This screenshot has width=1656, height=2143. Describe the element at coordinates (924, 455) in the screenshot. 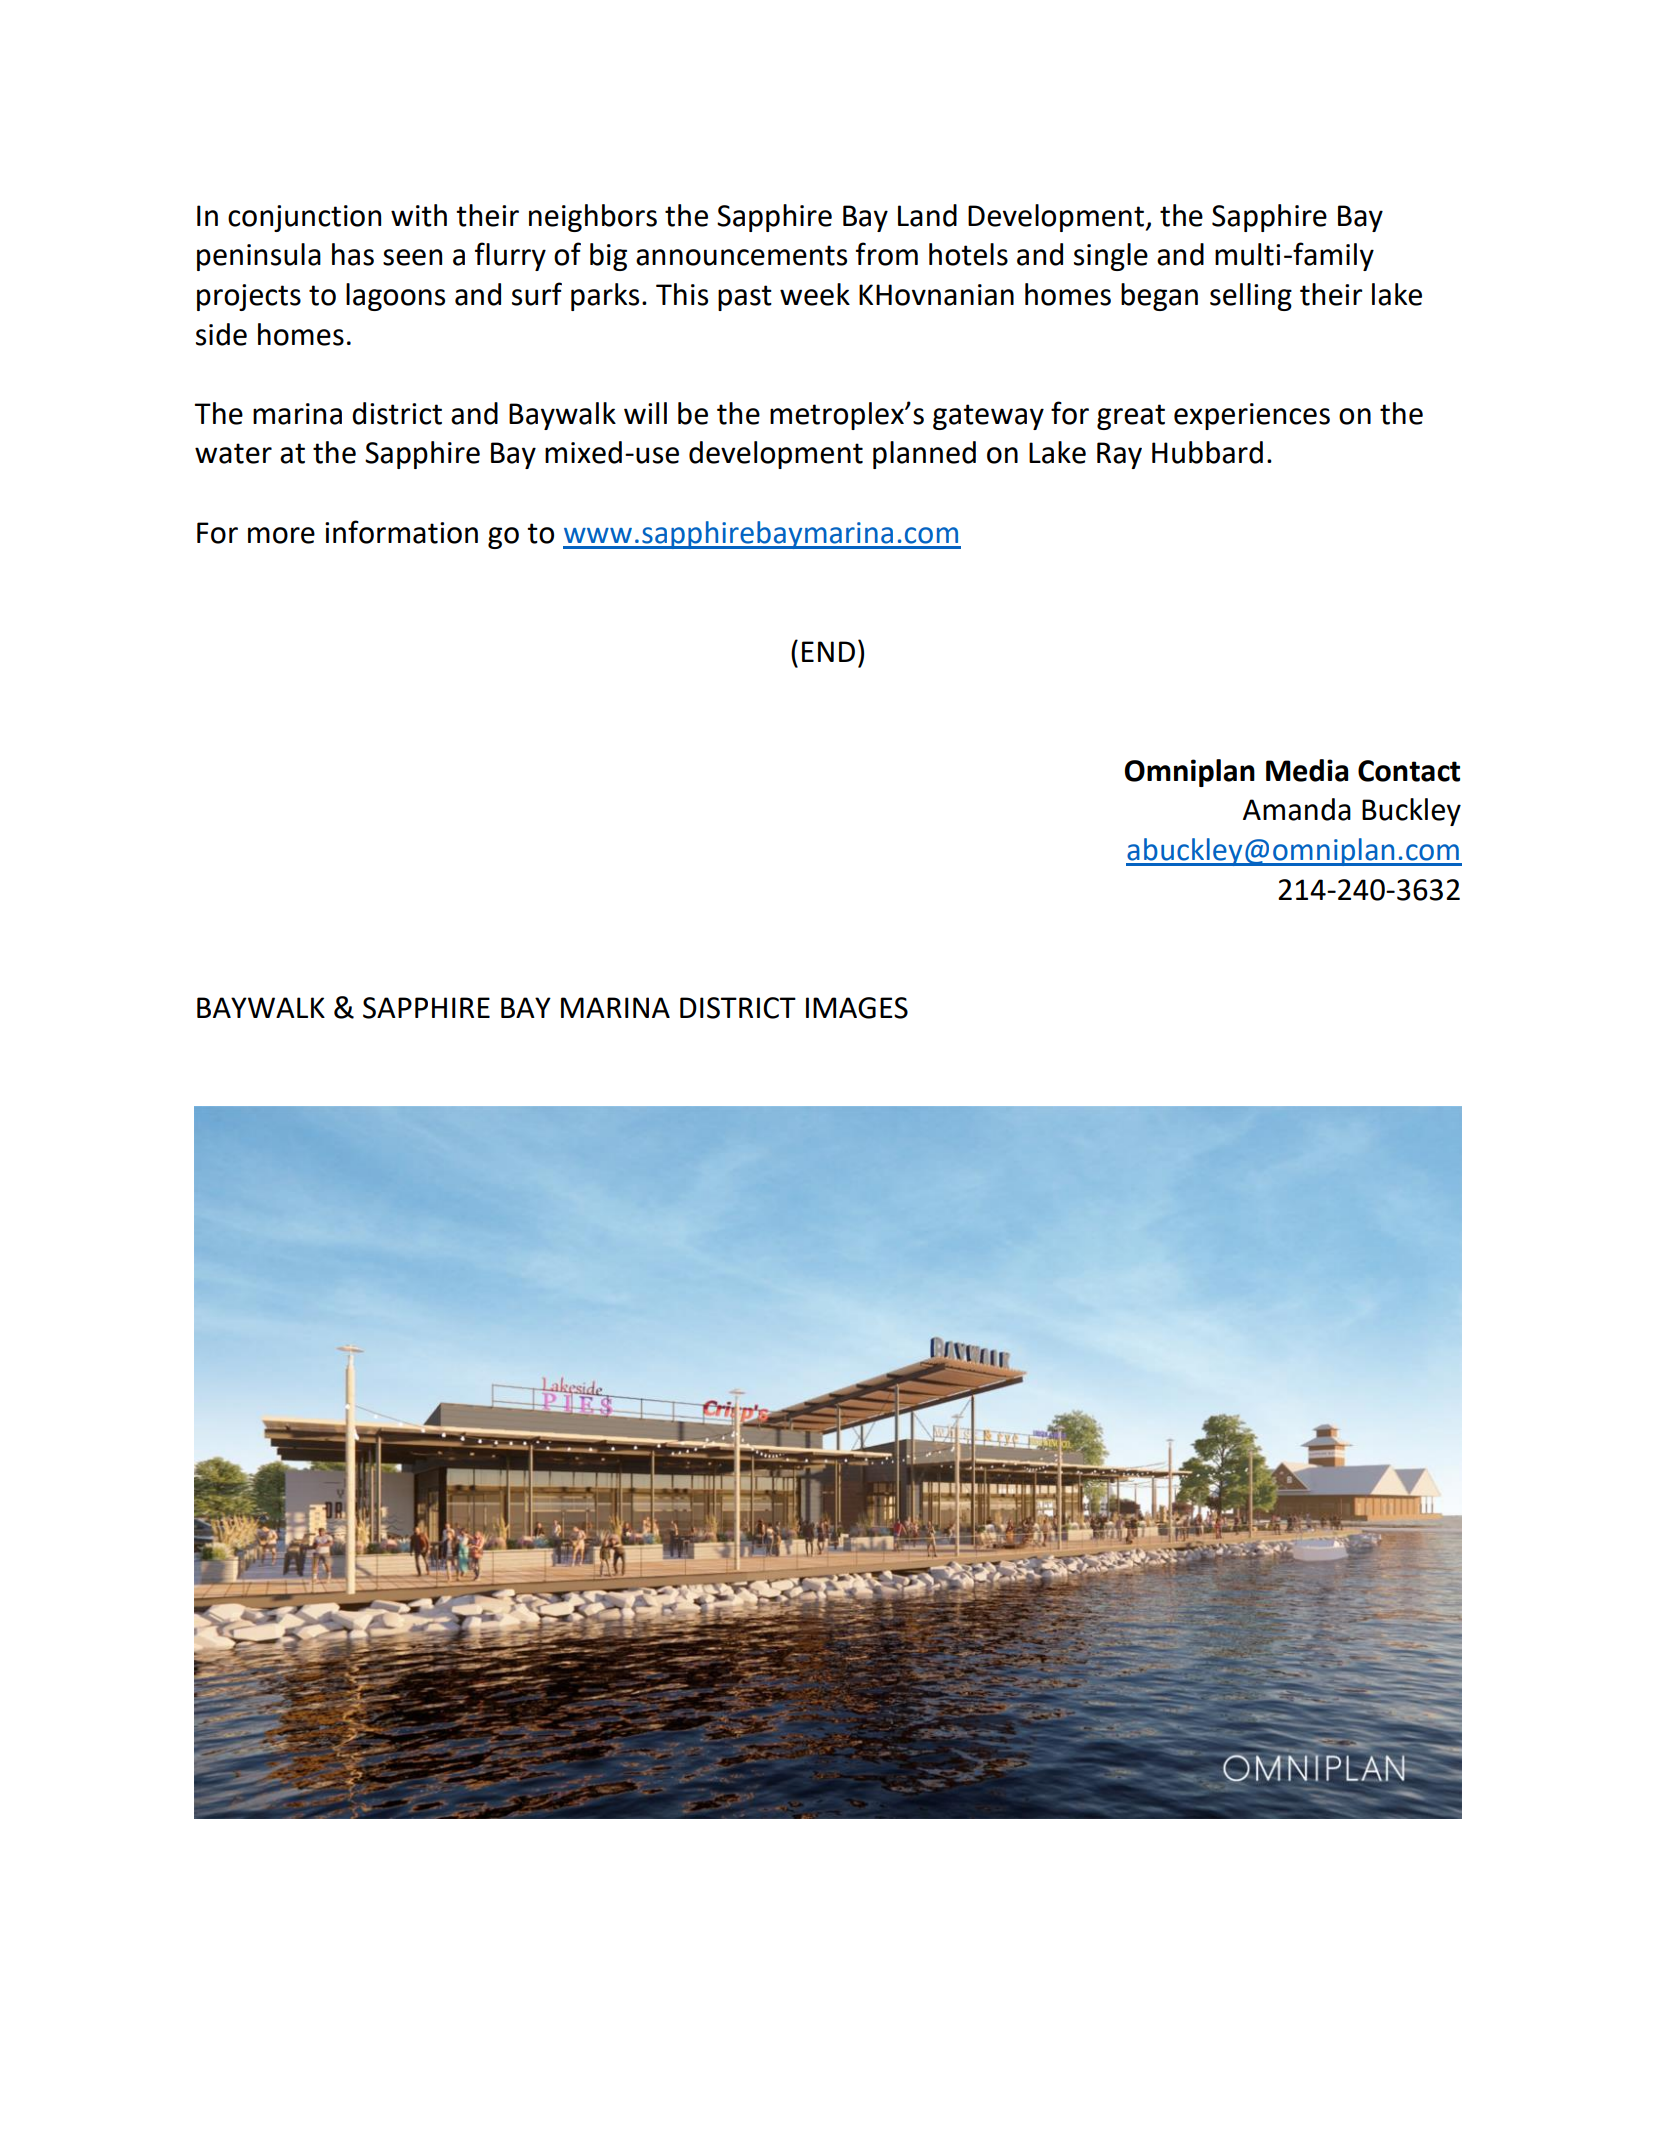

I see `planned` at that location.
